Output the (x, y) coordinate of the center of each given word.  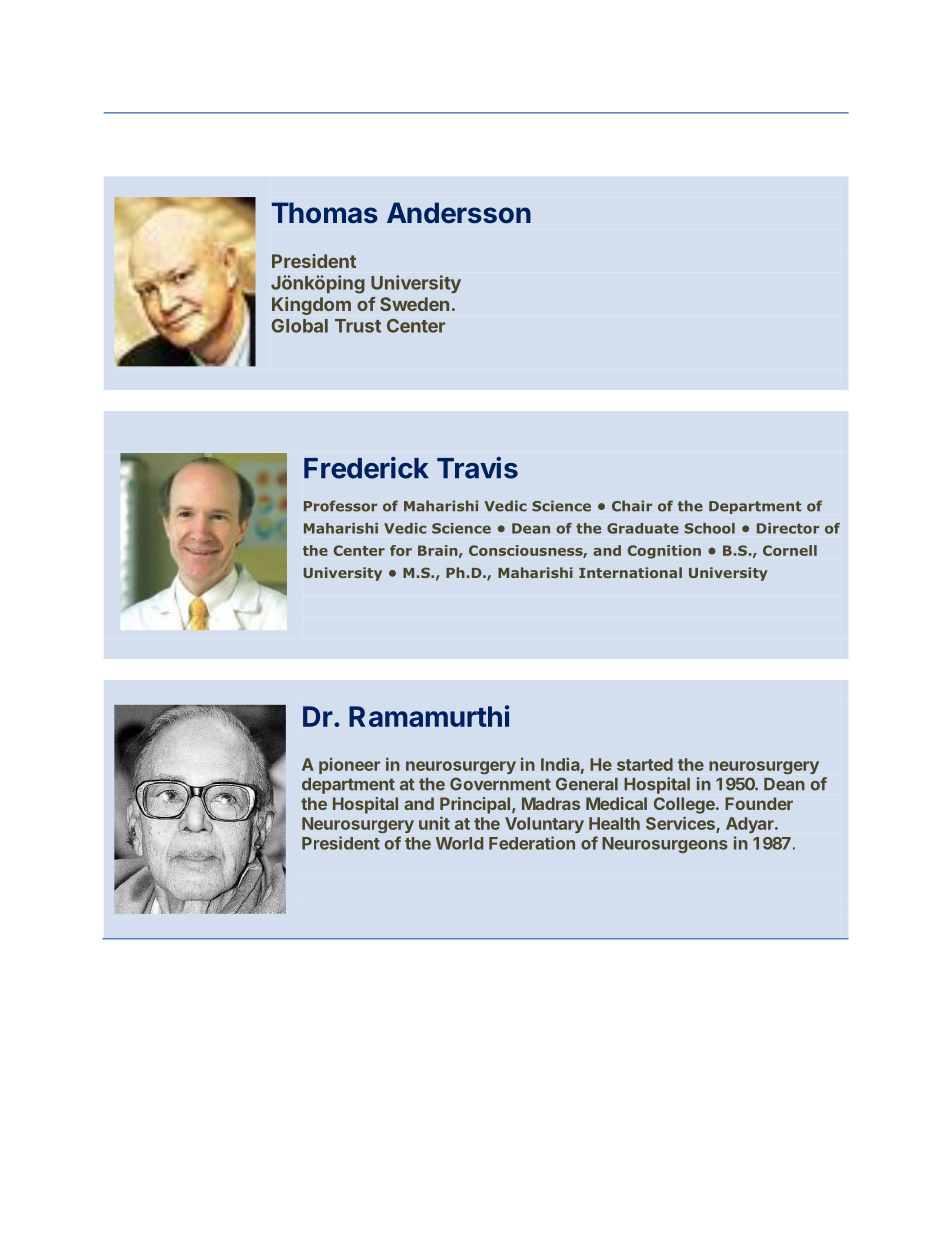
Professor (340, 506)
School (710, 528)
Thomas (325, 213)
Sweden (414, 304)
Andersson (459, 213)
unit (434, 823)
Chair (632, 506)
